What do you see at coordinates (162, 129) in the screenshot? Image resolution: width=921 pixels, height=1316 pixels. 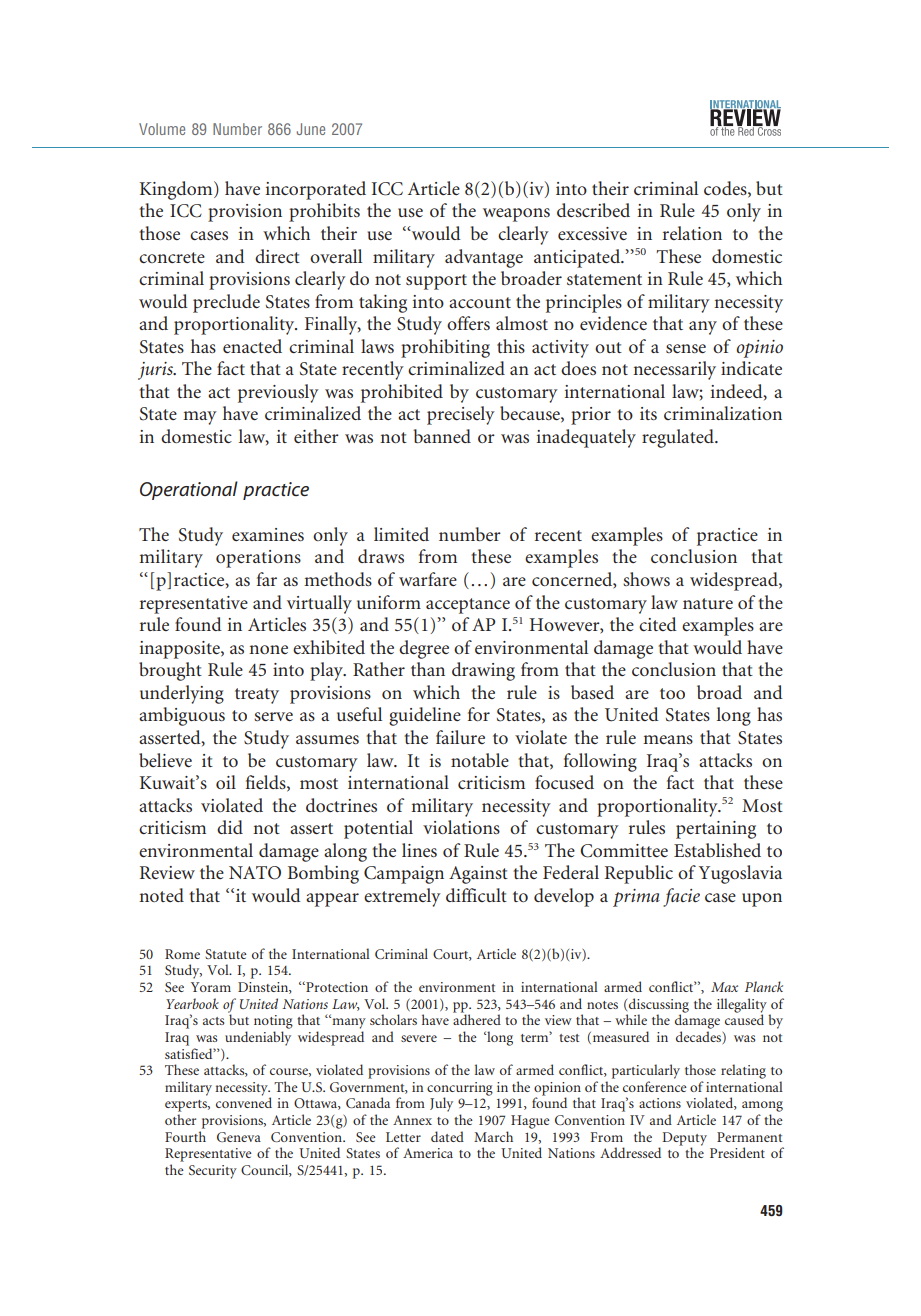 I see `Volume` at bounding box center [162, 129].
